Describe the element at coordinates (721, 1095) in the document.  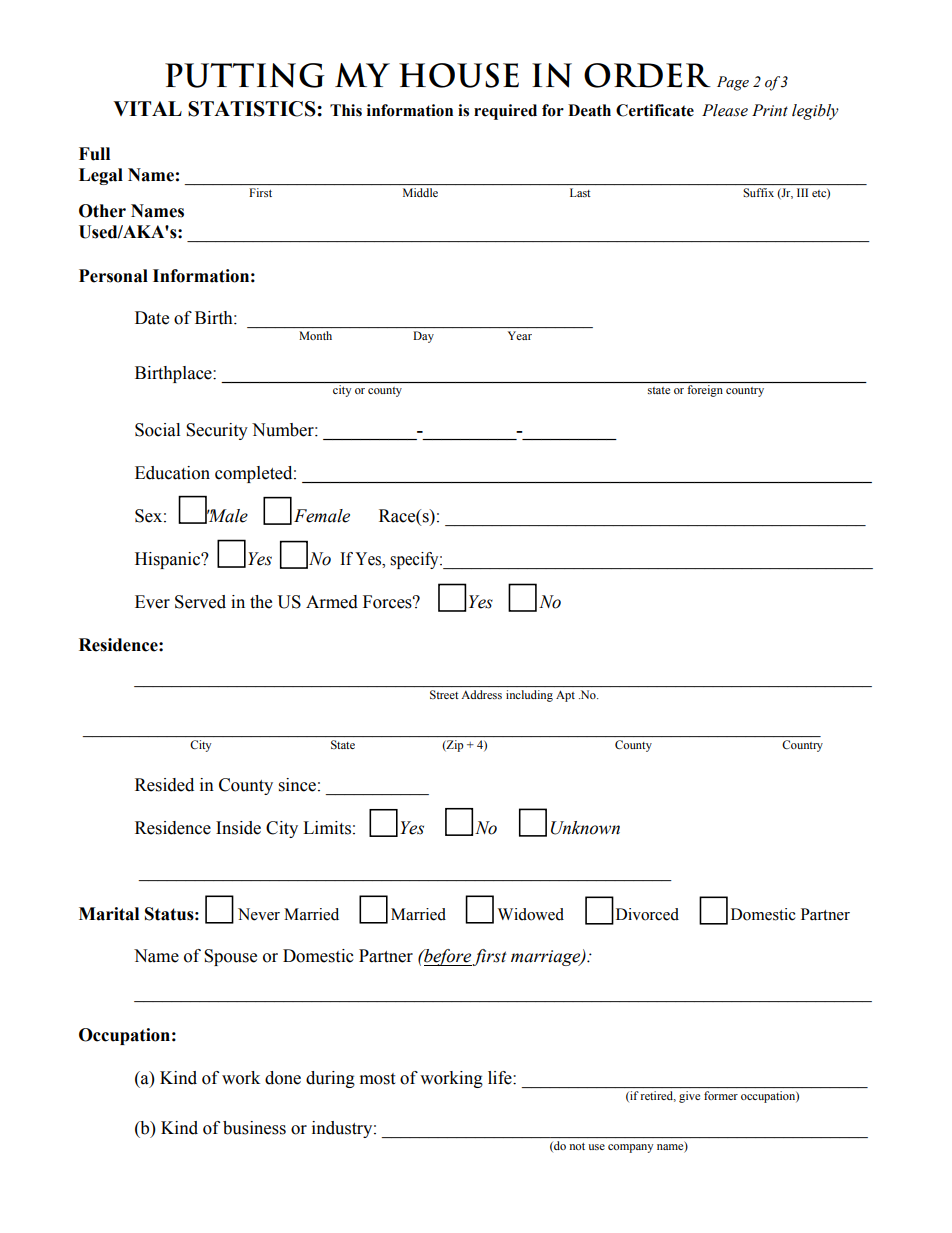
I see `former` at that location.
